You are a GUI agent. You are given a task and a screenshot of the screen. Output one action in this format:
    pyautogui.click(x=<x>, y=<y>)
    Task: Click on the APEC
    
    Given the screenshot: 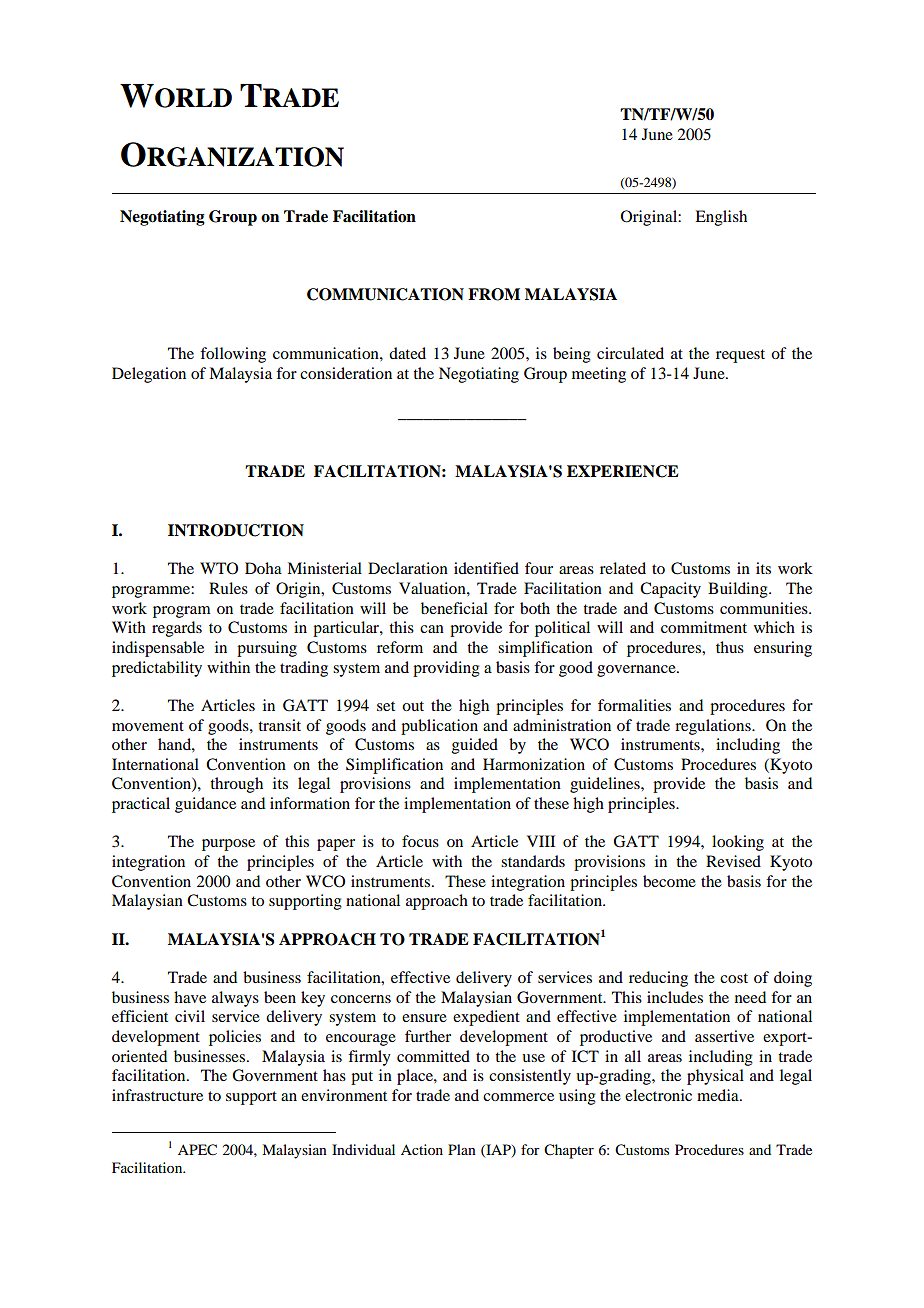 What is the action you would take?
    pyautogui.click(x=197, y=1150)
